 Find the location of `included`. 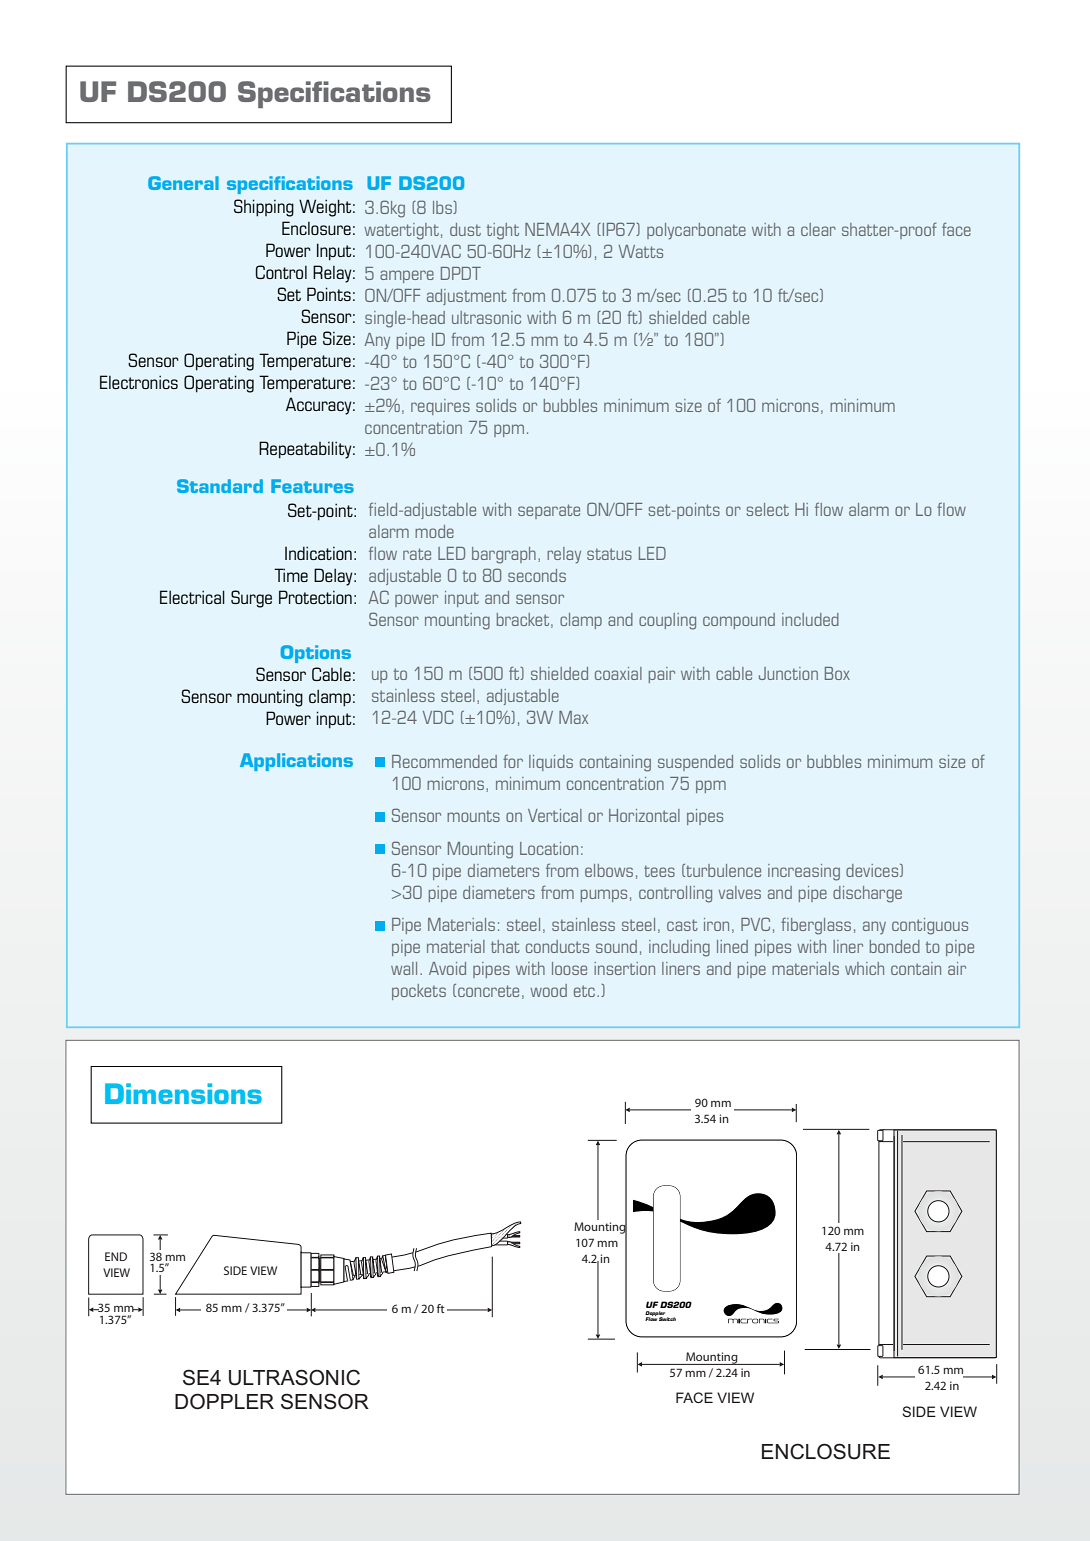

included is located at coordinates (810, 619).
